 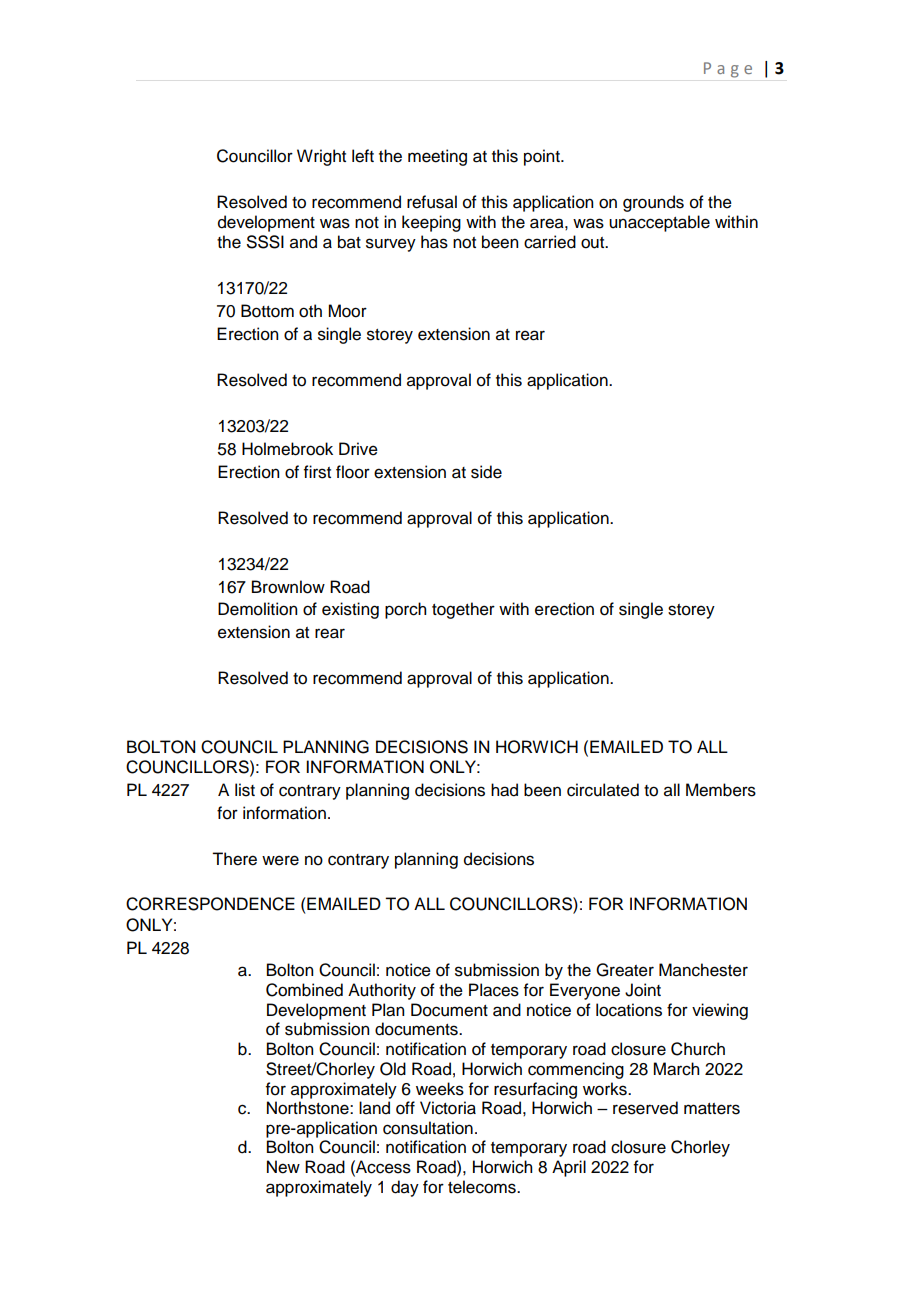 I want to click on first, so click(x=317, y=472).
